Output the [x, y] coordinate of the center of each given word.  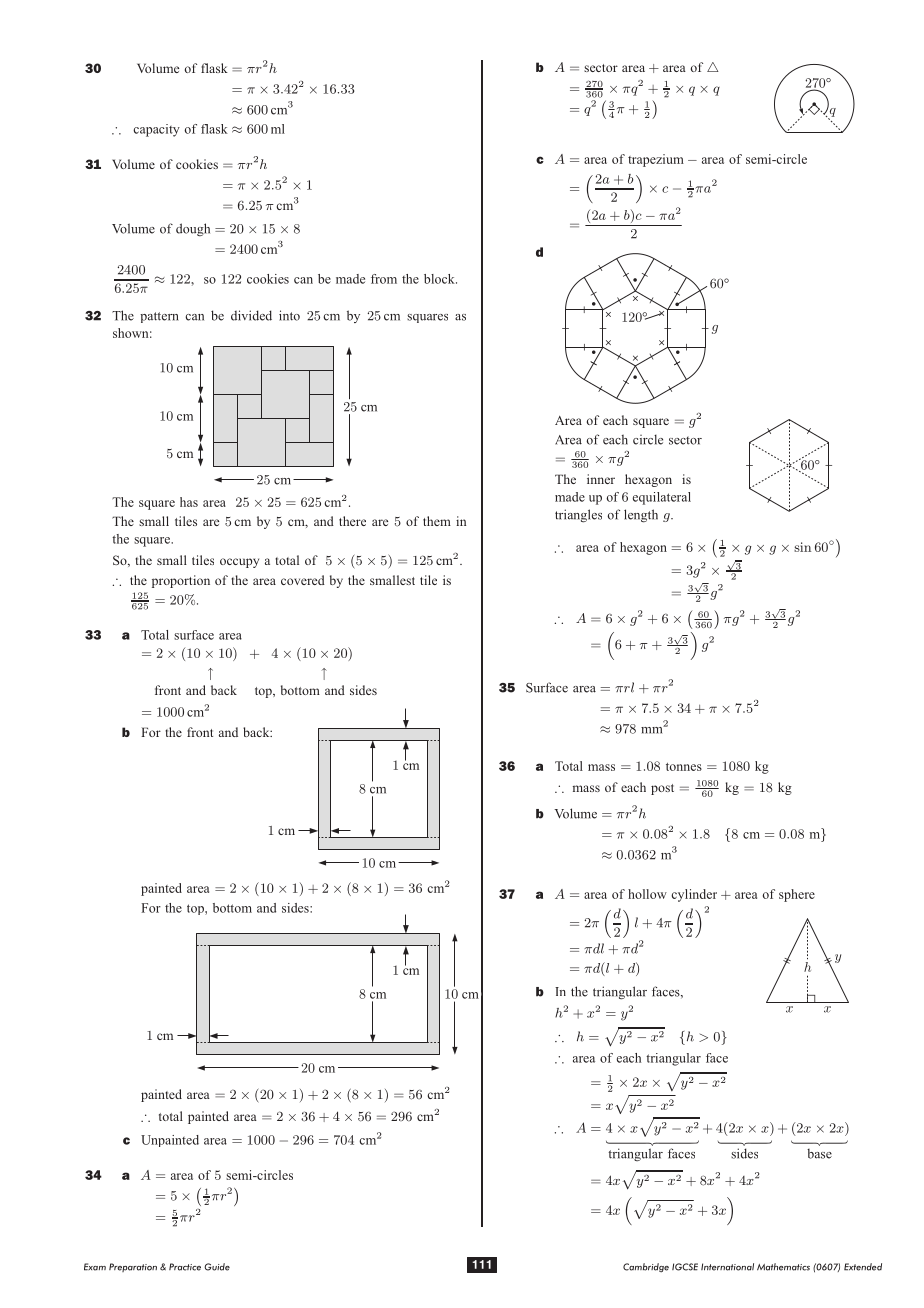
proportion [181, 581]
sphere [797, 895]
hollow [647, 894]
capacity [156, 130]
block [440, 279]
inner [601, 479]
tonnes [684, 767]
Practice [185, 1267]
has [189, 502]
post [662, 789]
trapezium [656, 160]
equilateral [662, 498]
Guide [217, 1267]
